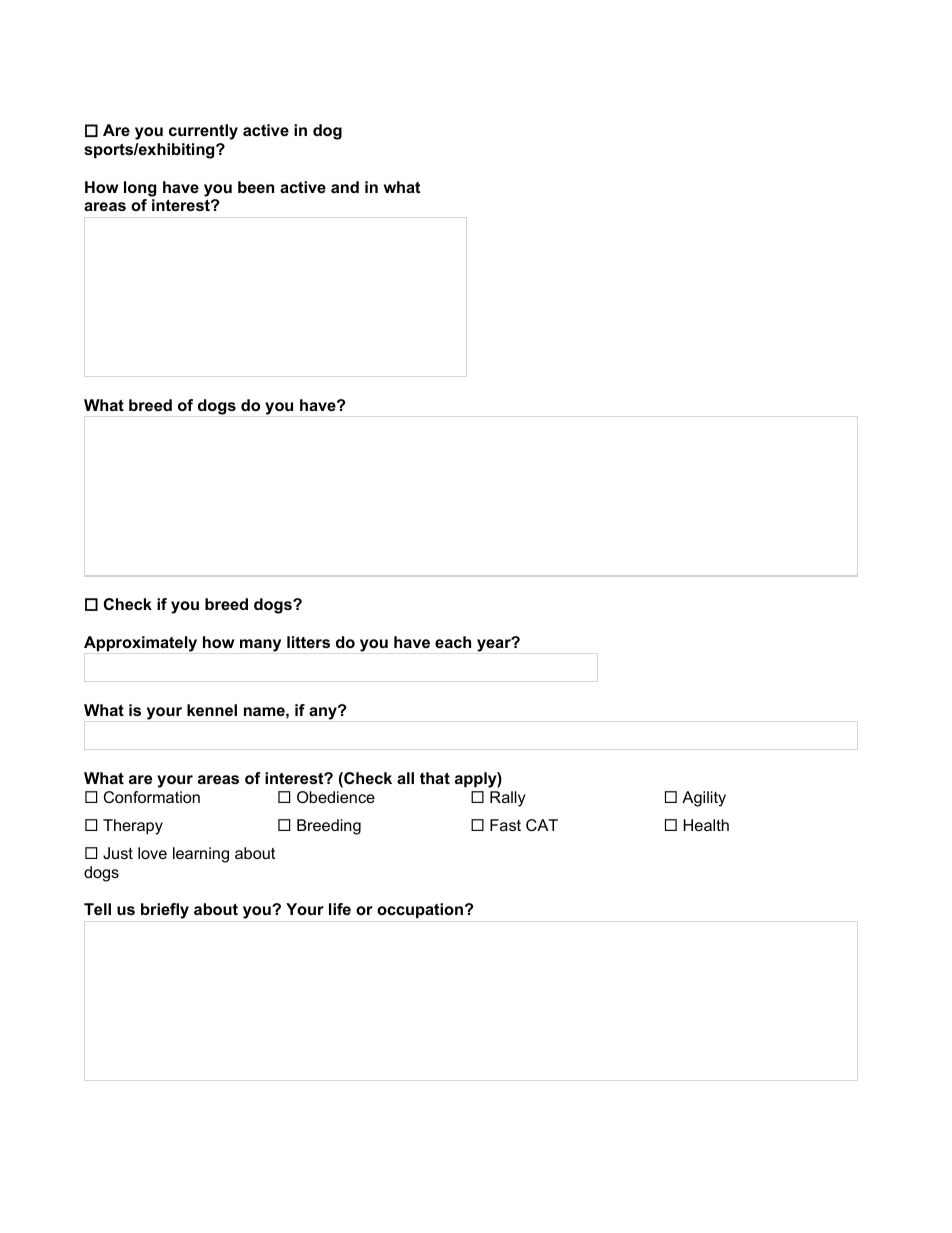  What do you see at coordinates (308, 642) in the screenshot?
I see `litters` at bounding box center [308, 642].
